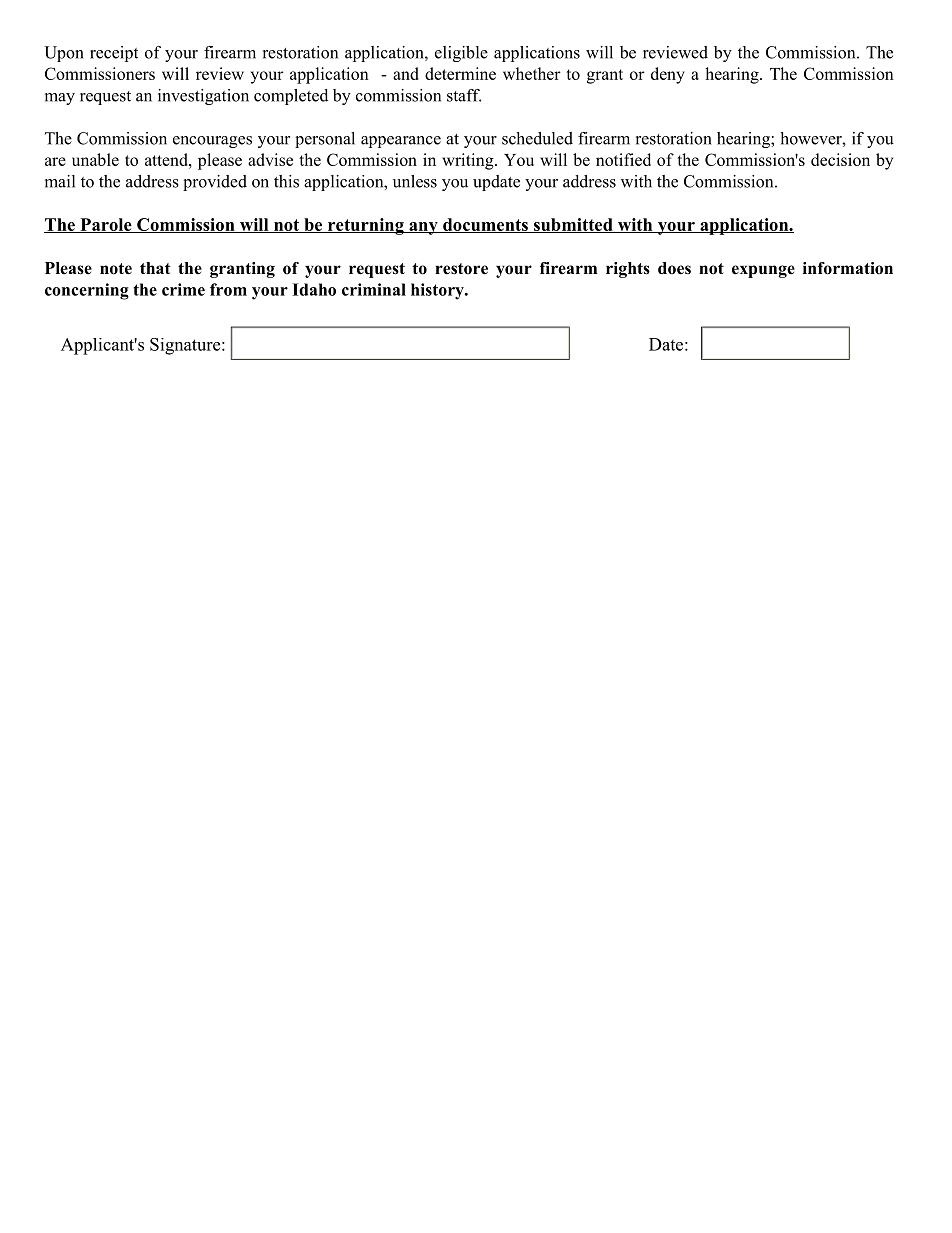  I want to click on appearance, so click(401, 142).
